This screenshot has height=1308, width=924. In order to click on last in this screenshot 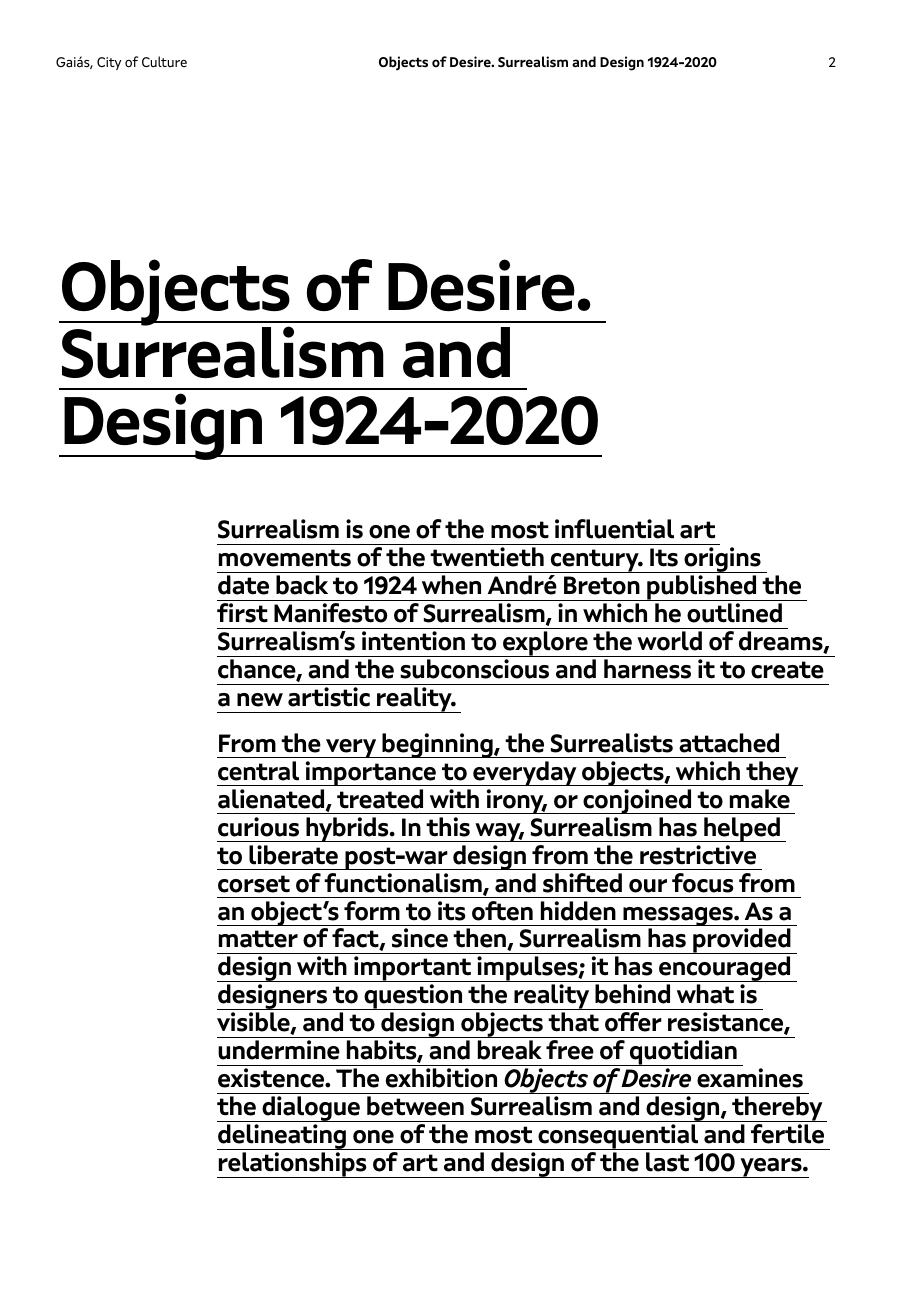, I will do `click(667, 1162)`.
